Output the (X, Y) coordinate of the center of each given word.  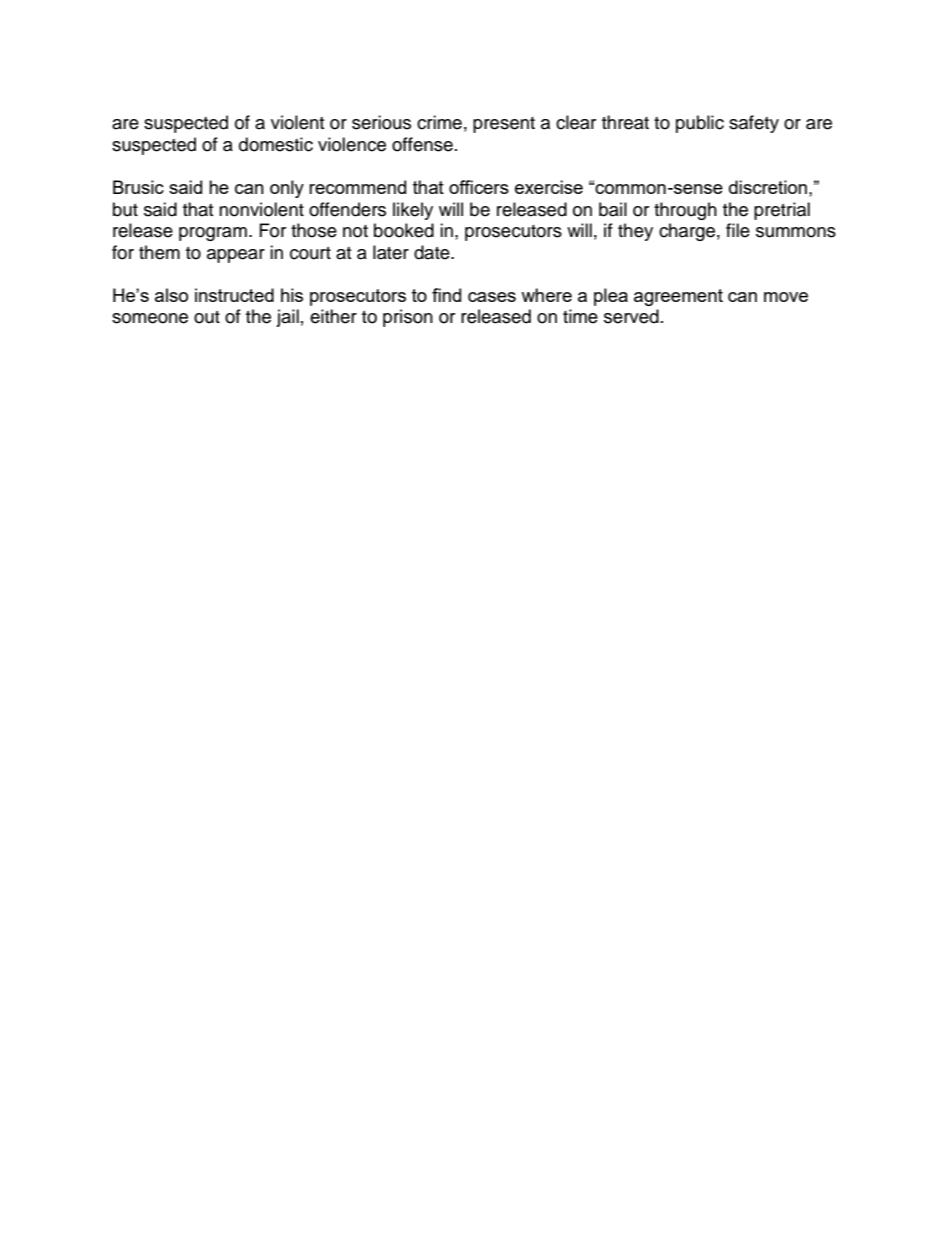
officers (479, 187)
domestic (276, 144)
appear (236, 256)
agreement (678, 297)
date (433, 252)
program (213, 234)
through (685, 211)
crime (439, 122)
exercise (549, 187)
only (287, 189)
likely (413, 211)
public (700, 124)
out (207, 317)
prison (408, 318)
